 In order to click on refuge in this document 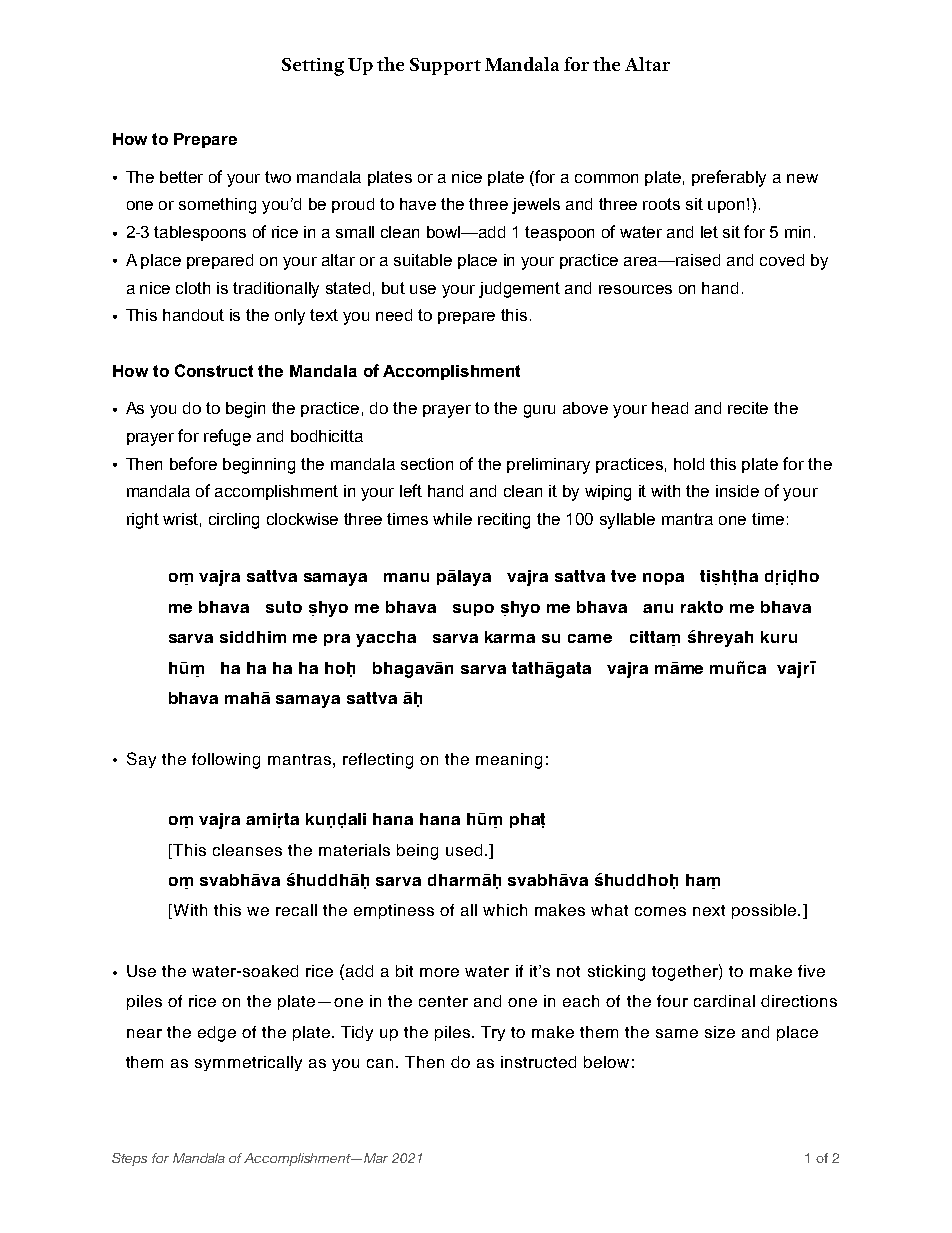, I will do `click(227, 437)`.
